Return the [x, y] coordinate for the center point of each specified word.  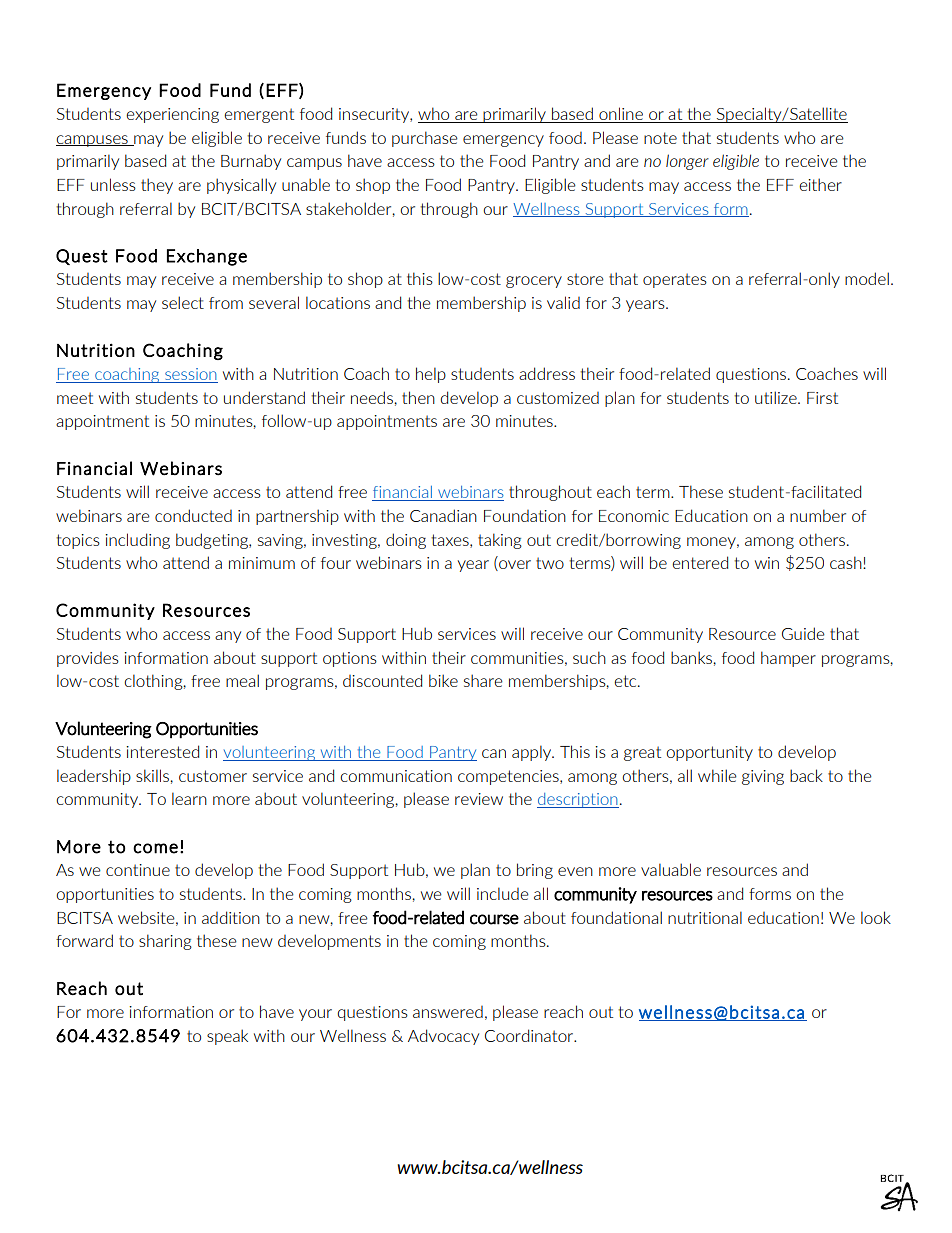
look [876, 917]
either [820, 184]
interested [162, 751]
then [418, 397]
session [190, 375]
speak [227, 1037]
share [483, 680]
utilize [777, 397]
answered [448, 1012]
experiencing [172, 115]
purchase [425, 139]
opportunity [709, 753]
